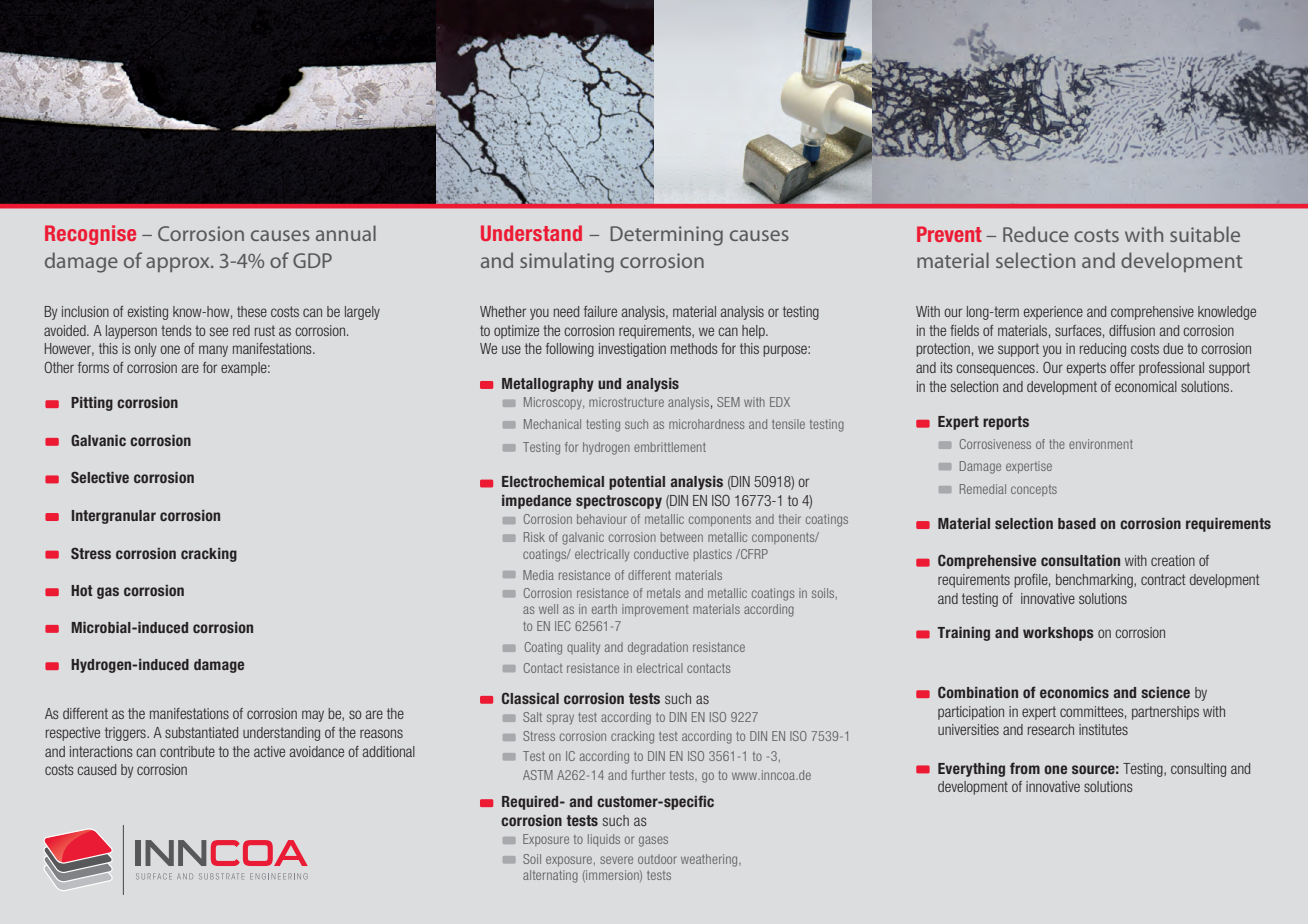  I want to click on simulating, so click(567, 262).
